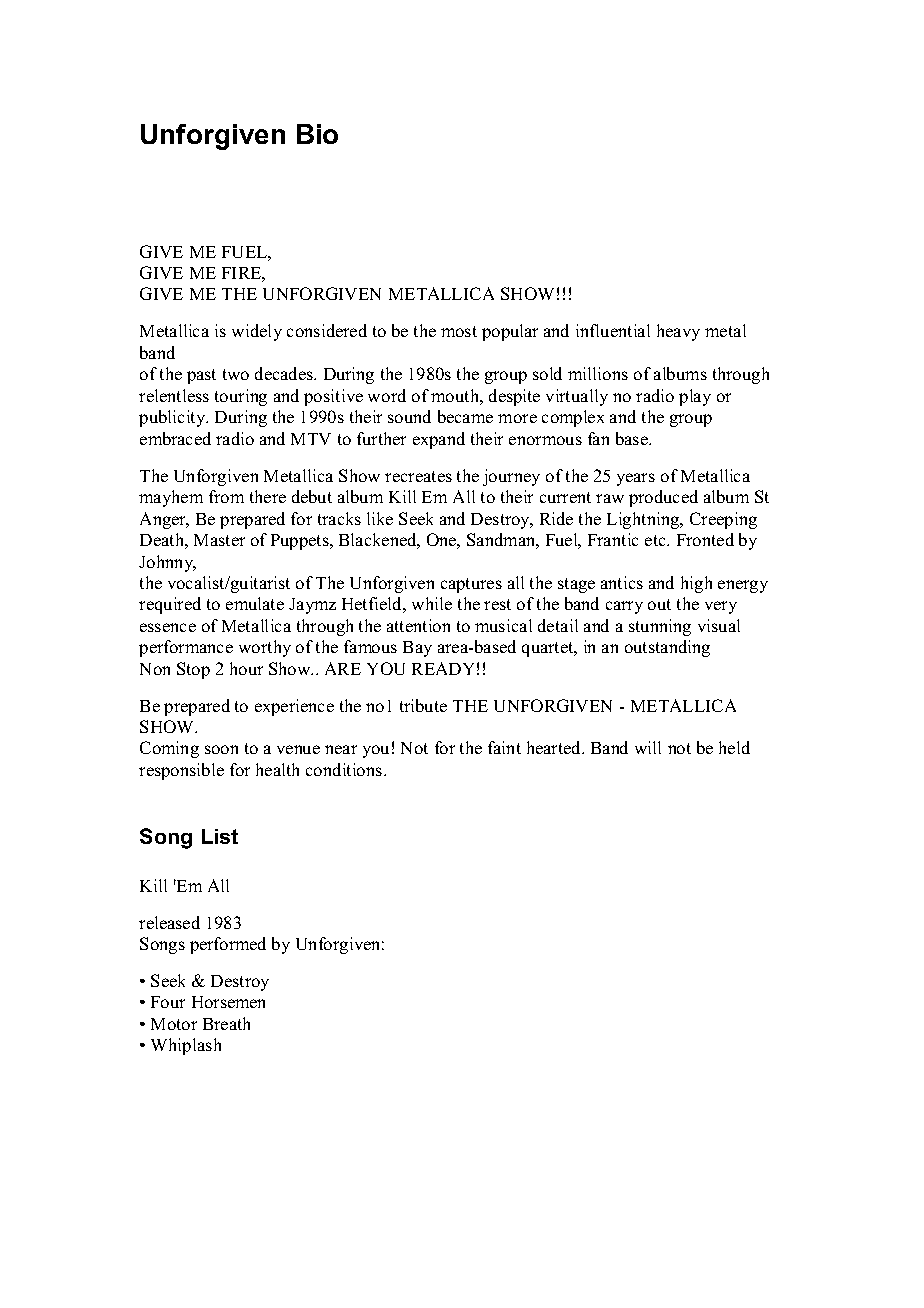 Image resolution: width=924 pixels, height=1308 pixels. What do you see at coordinates (678, 332) in the document?
I see `heavy` at bounding box center [678, 332].
